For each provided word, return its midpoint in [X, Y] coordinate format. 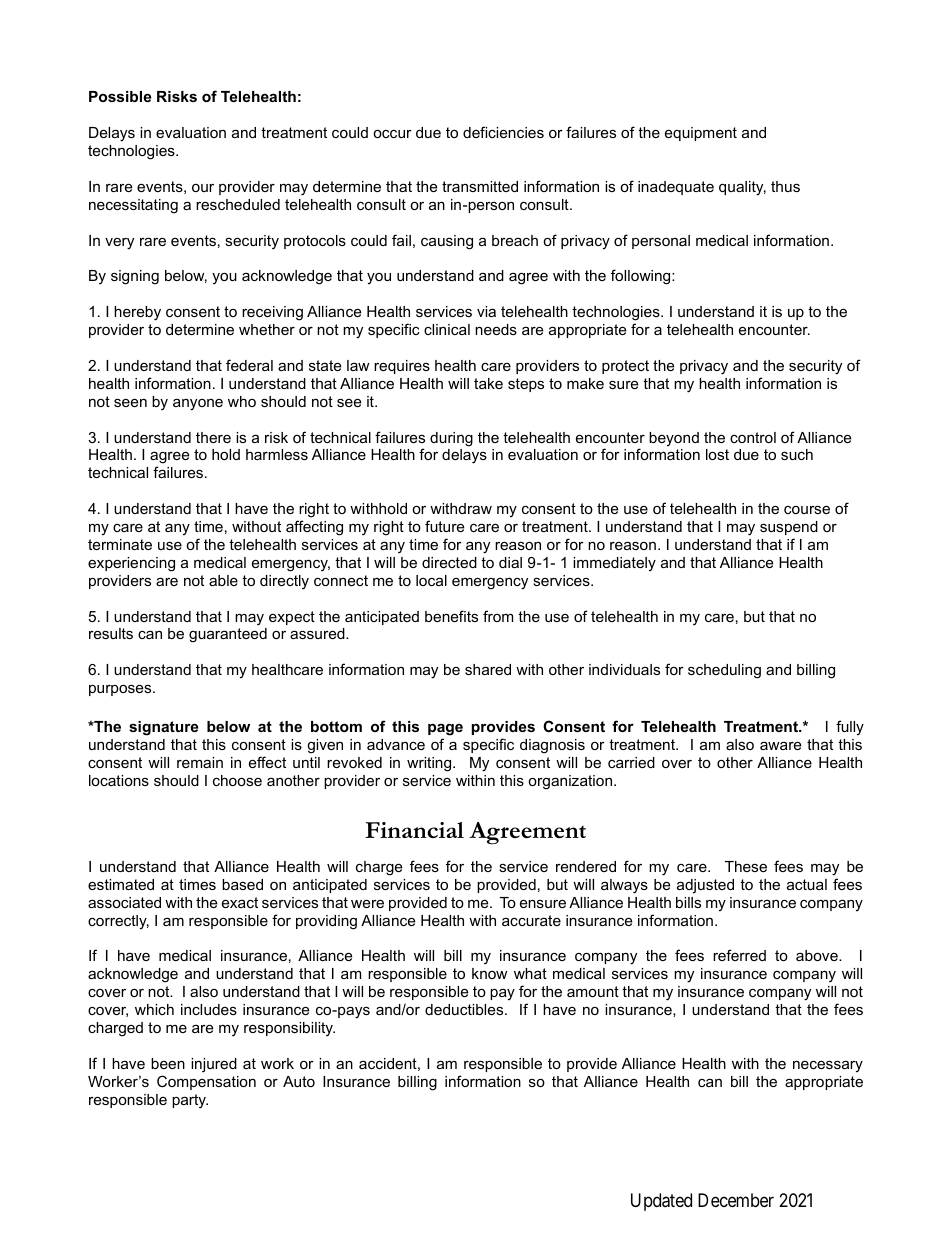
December [736, 1200]
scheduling [724, 671]
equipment [701, 134]
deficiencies [503, 132]
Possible [120, 96]
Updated [661, 1202]
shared [488, 669]
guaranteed [228, 635]
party [190, 1101]
